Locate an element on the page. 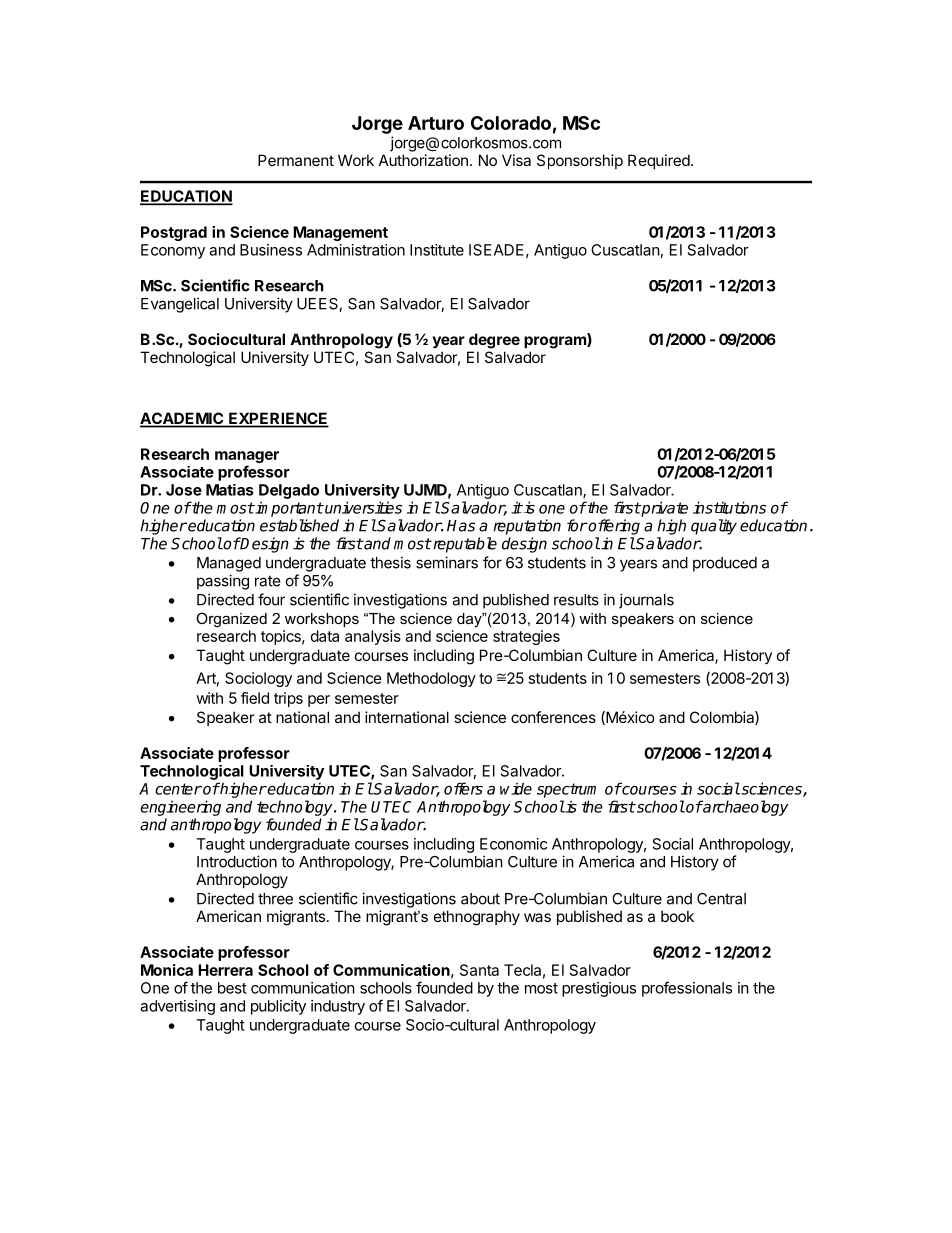 Image resolution: width=952 pixels, height=1233 pixels. best is located at coordinates (232, 988).
